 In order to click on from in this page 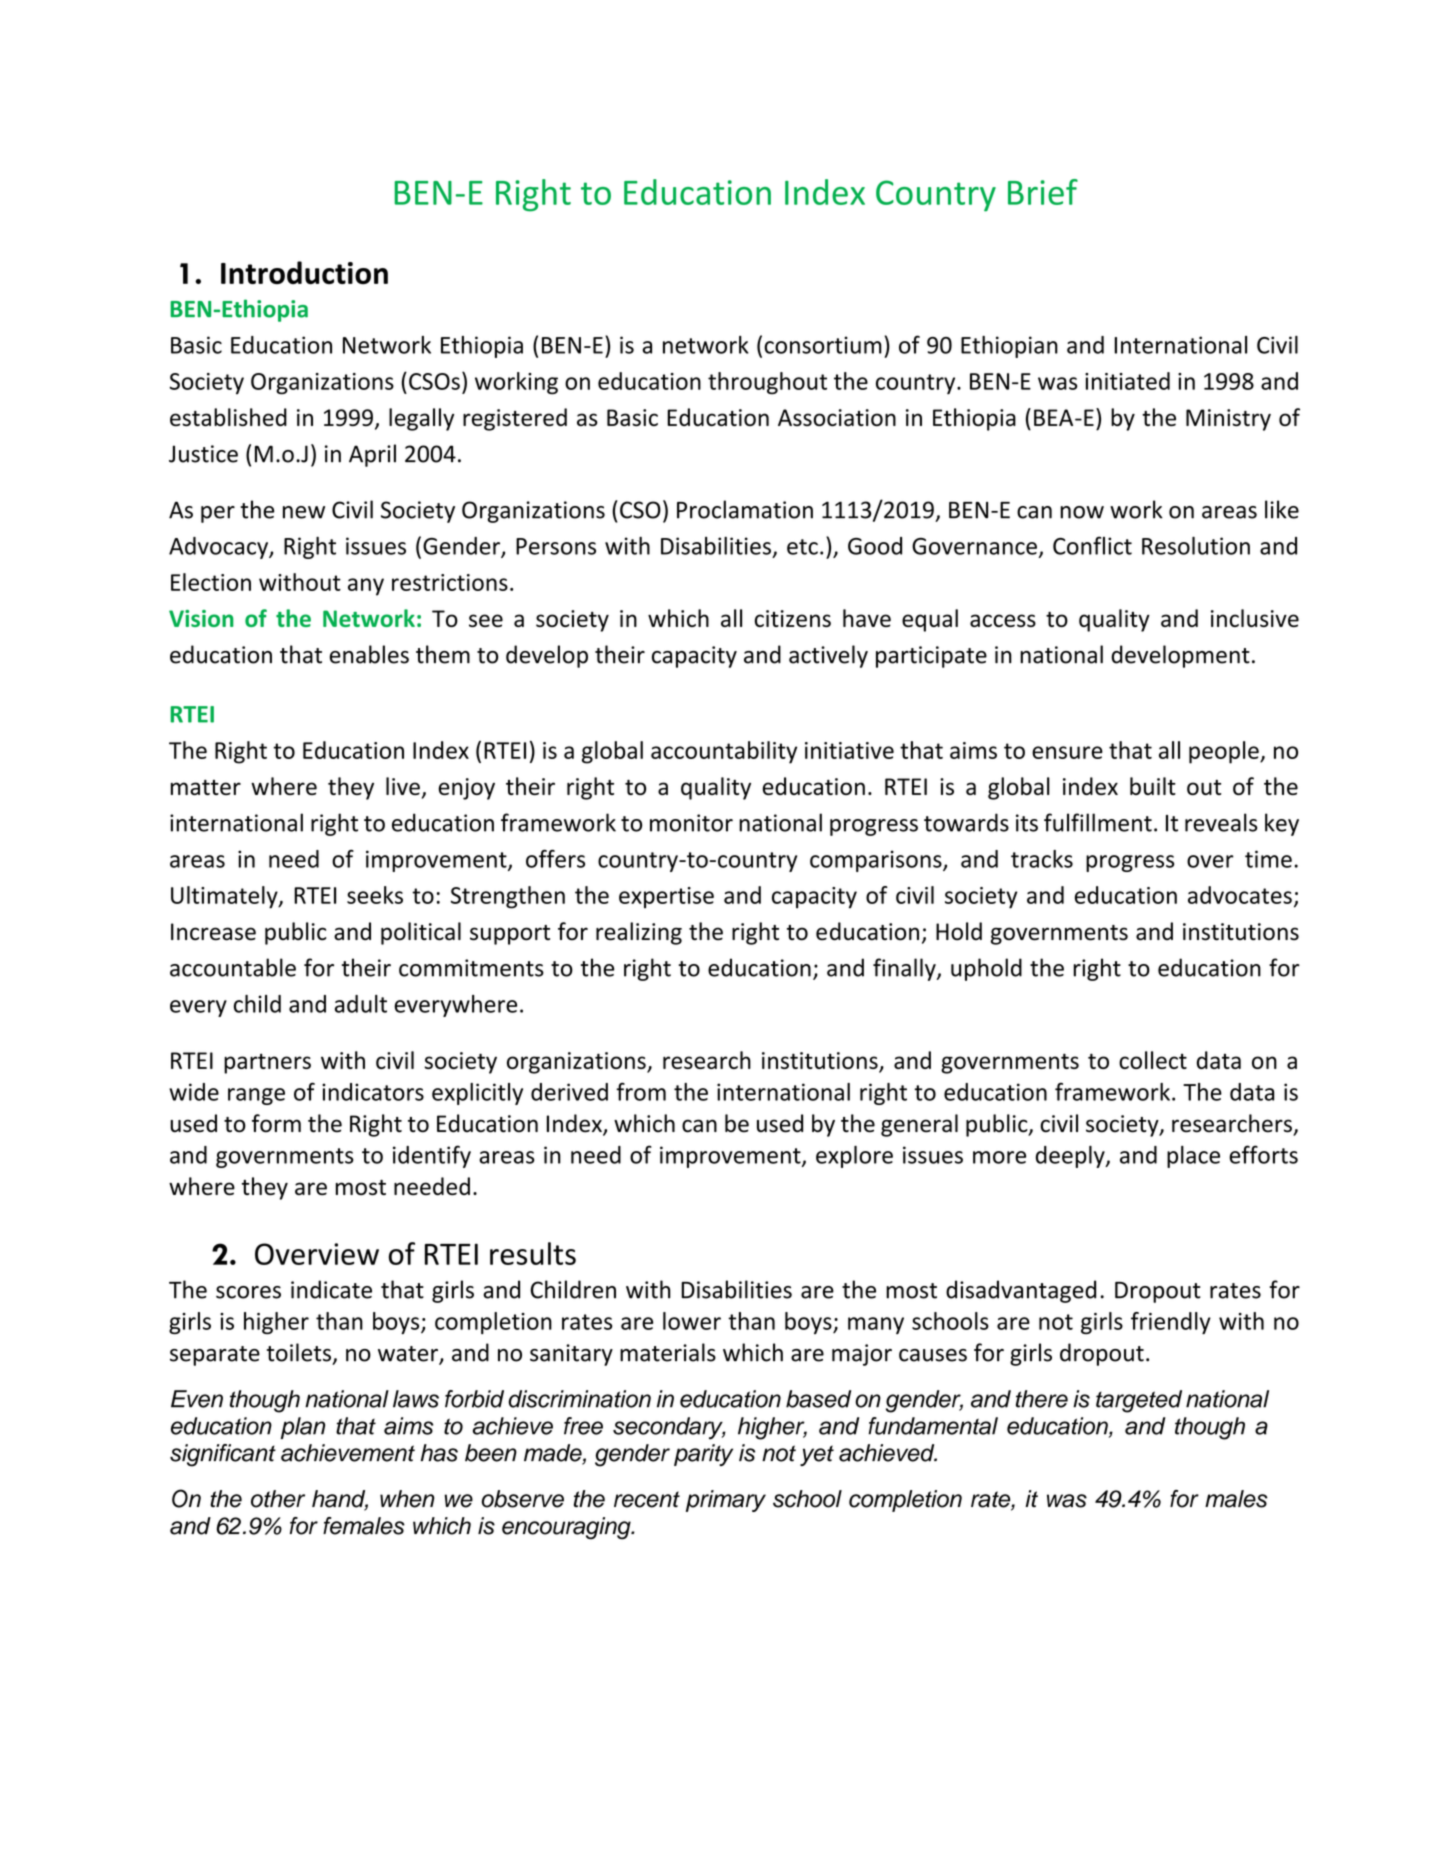, I will do `click(641, 1091)`.
